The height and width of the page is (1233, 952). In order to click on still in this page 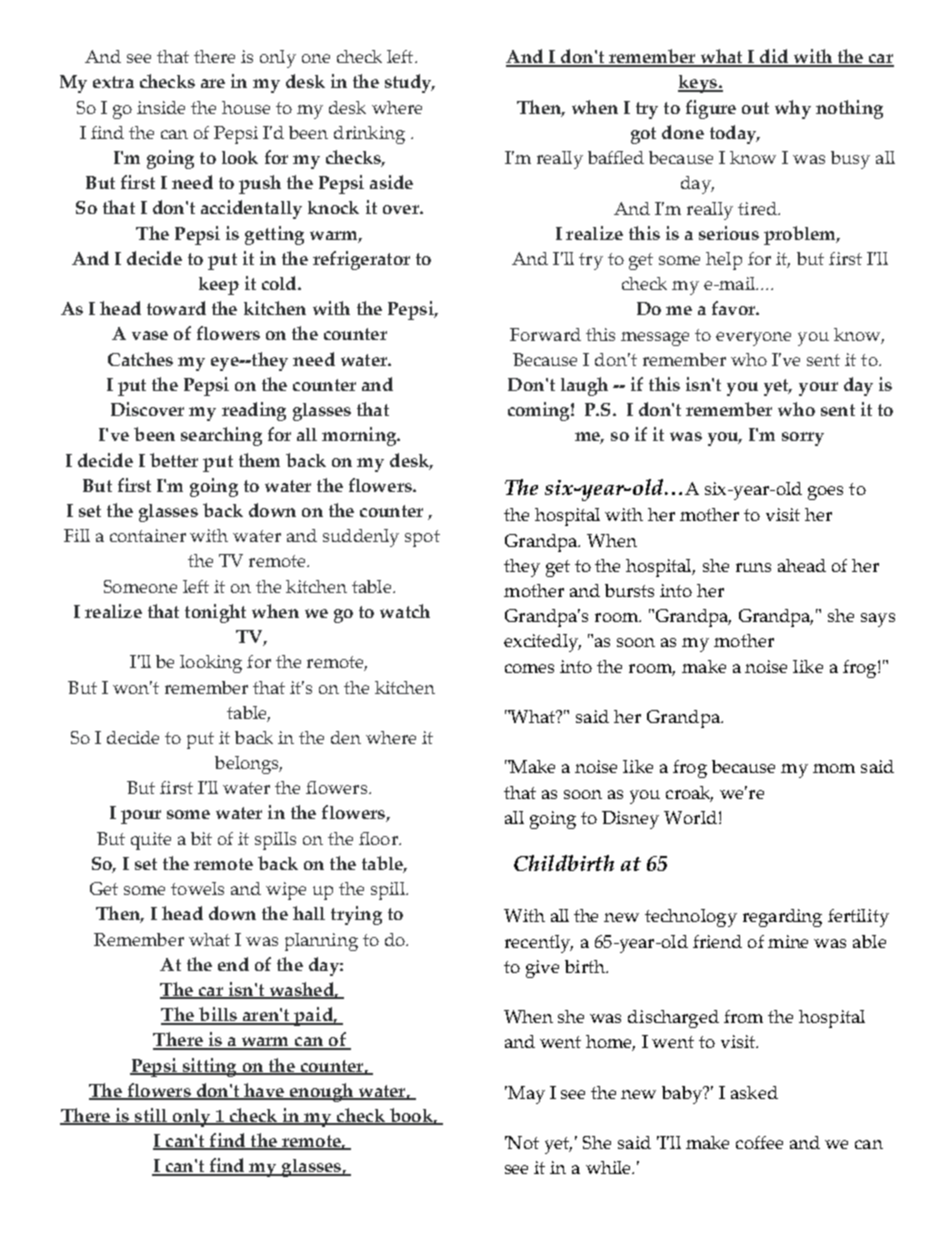, I will do `click(151, 1116)`.
